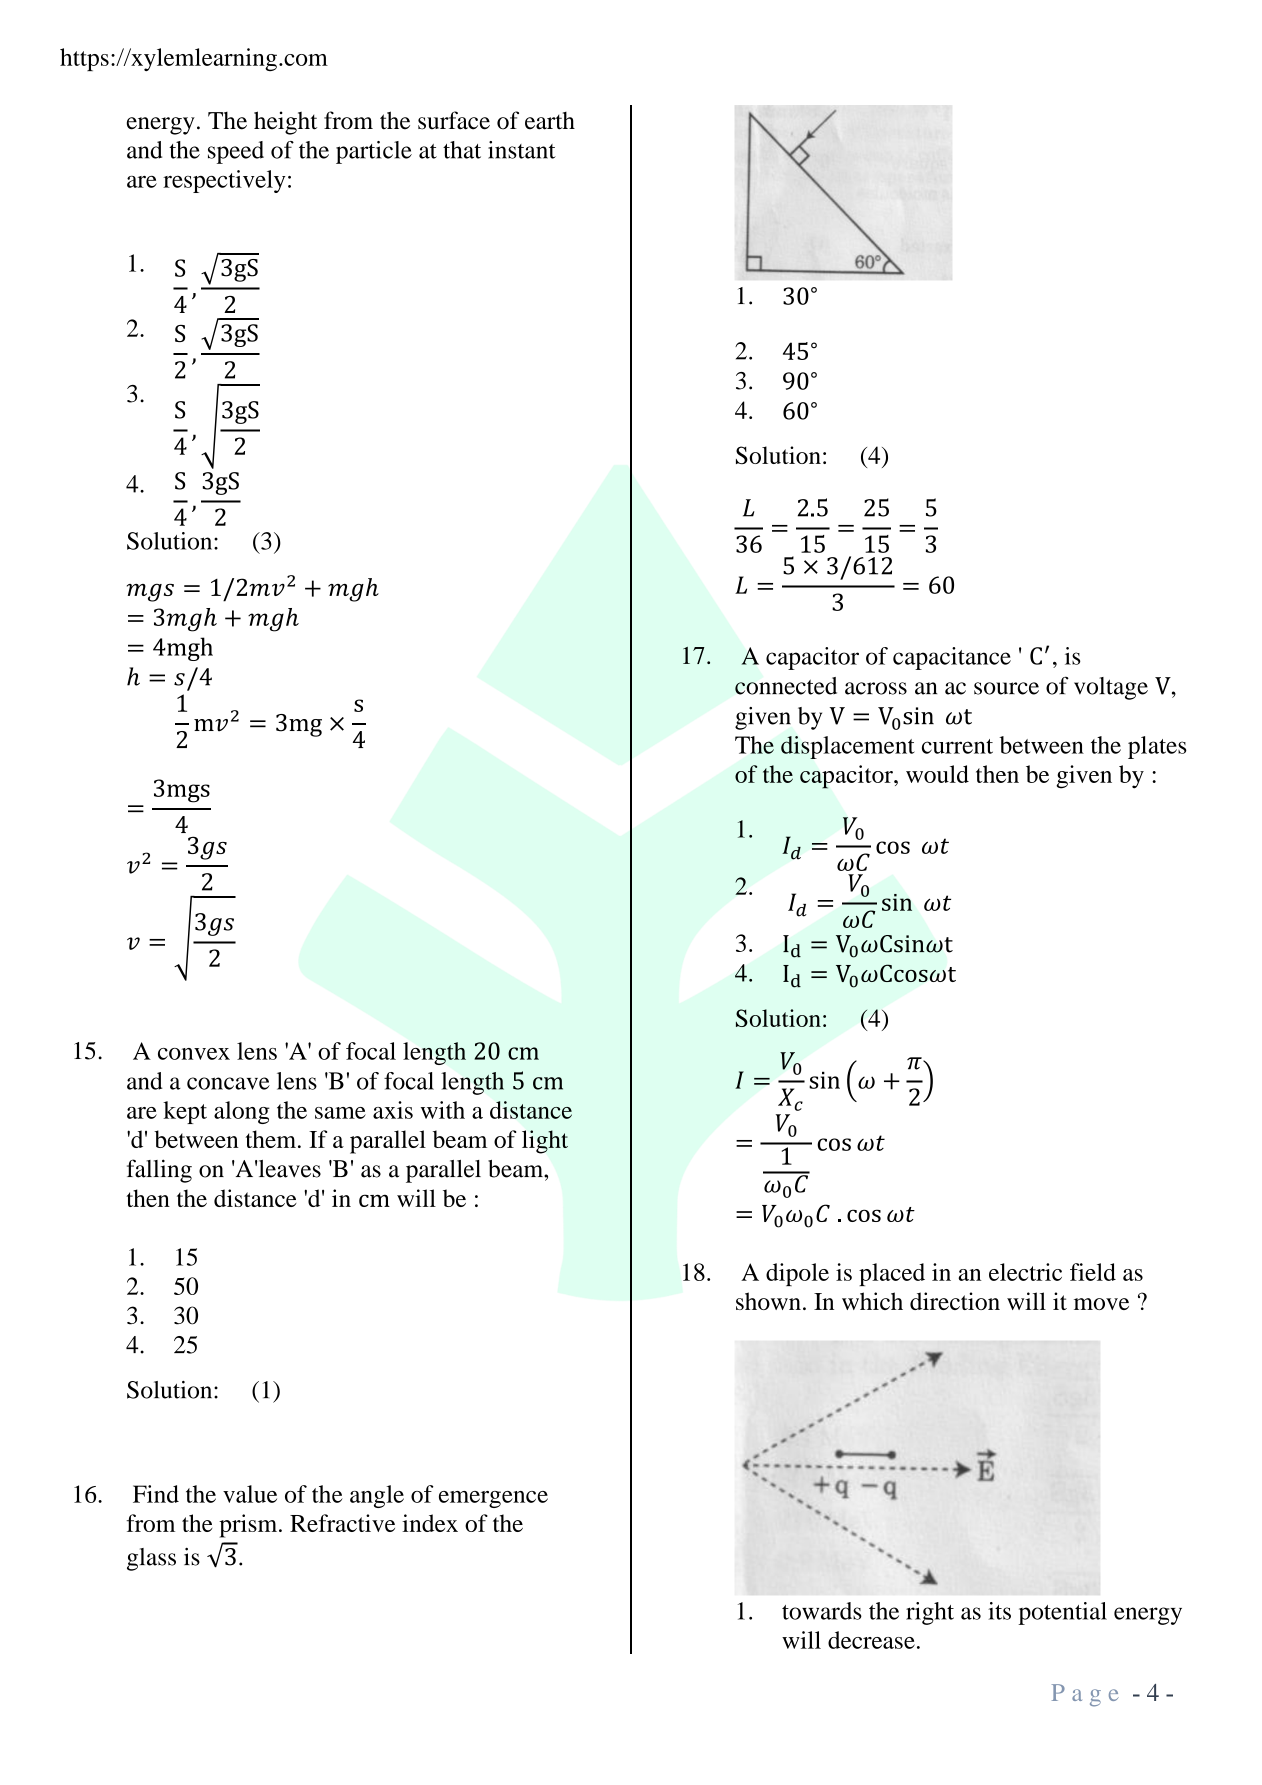 This screenshot has height=1785, width=1262. I want to click on speed, so click(236, 152).
